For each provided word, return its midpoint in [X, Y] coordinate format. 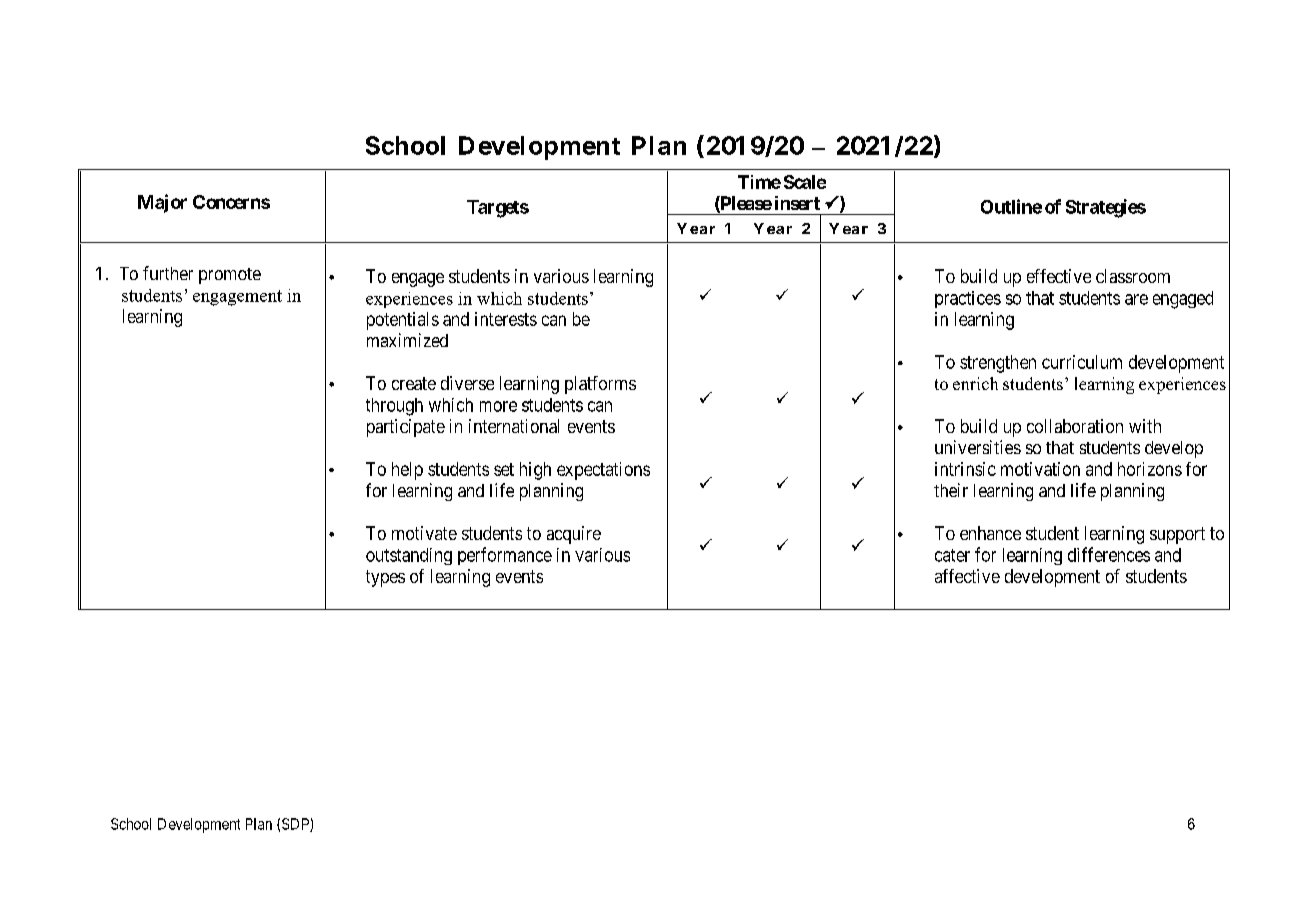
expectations [603, 471]
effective [1059, 276]
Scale [805, 182]
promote [230, 276]
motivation [1040, 469]
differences [1109, 554]
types [385, 578]
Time [759, 182]
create [414, 383]
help [407, 471]
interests [506, 319]
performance [505, 556]
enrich [975, 383]
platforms [600, 385]
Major [162, 203]
